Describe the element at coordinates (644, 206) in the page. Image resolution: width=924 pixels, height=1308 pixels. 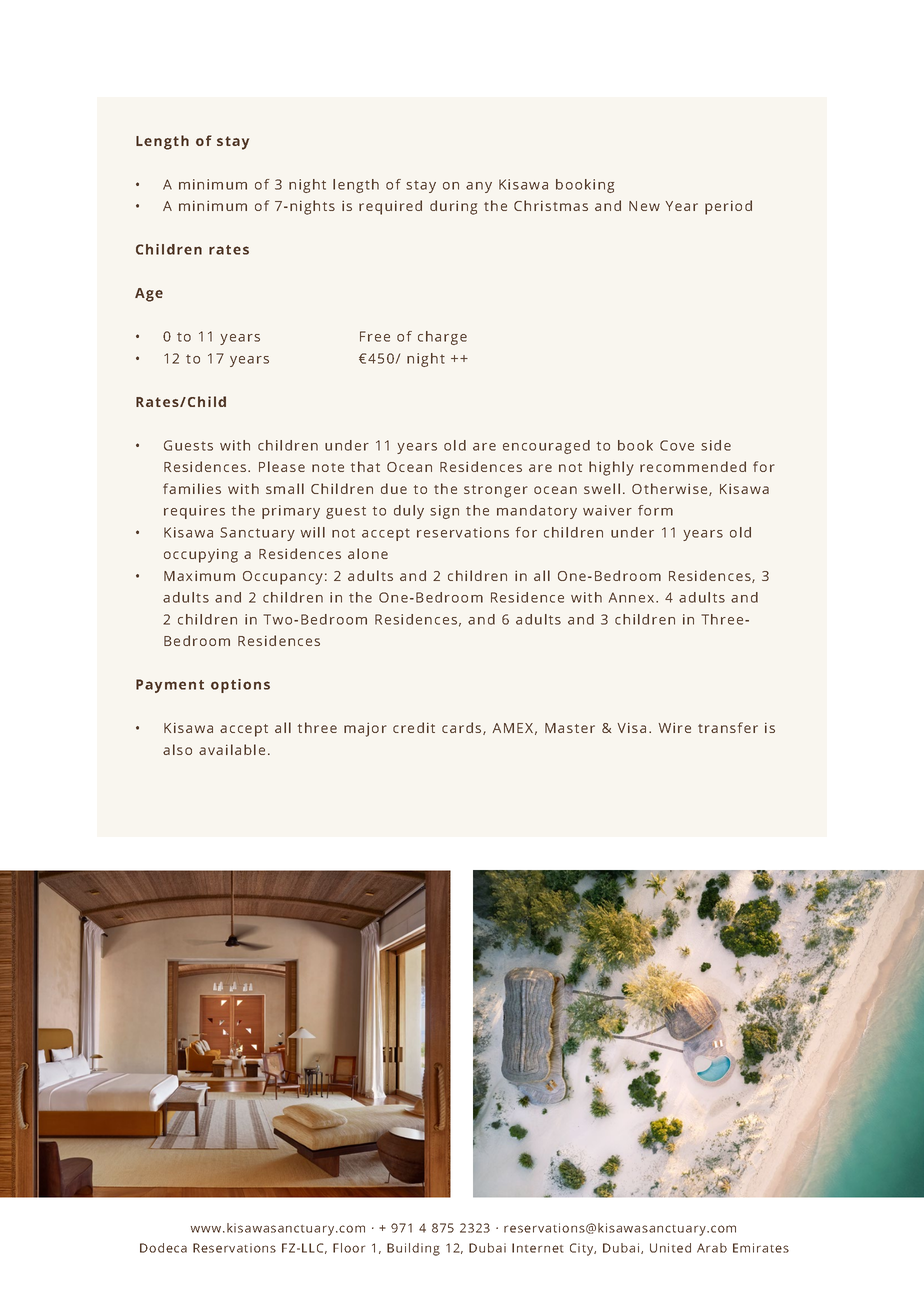
I see `New` at that location.
